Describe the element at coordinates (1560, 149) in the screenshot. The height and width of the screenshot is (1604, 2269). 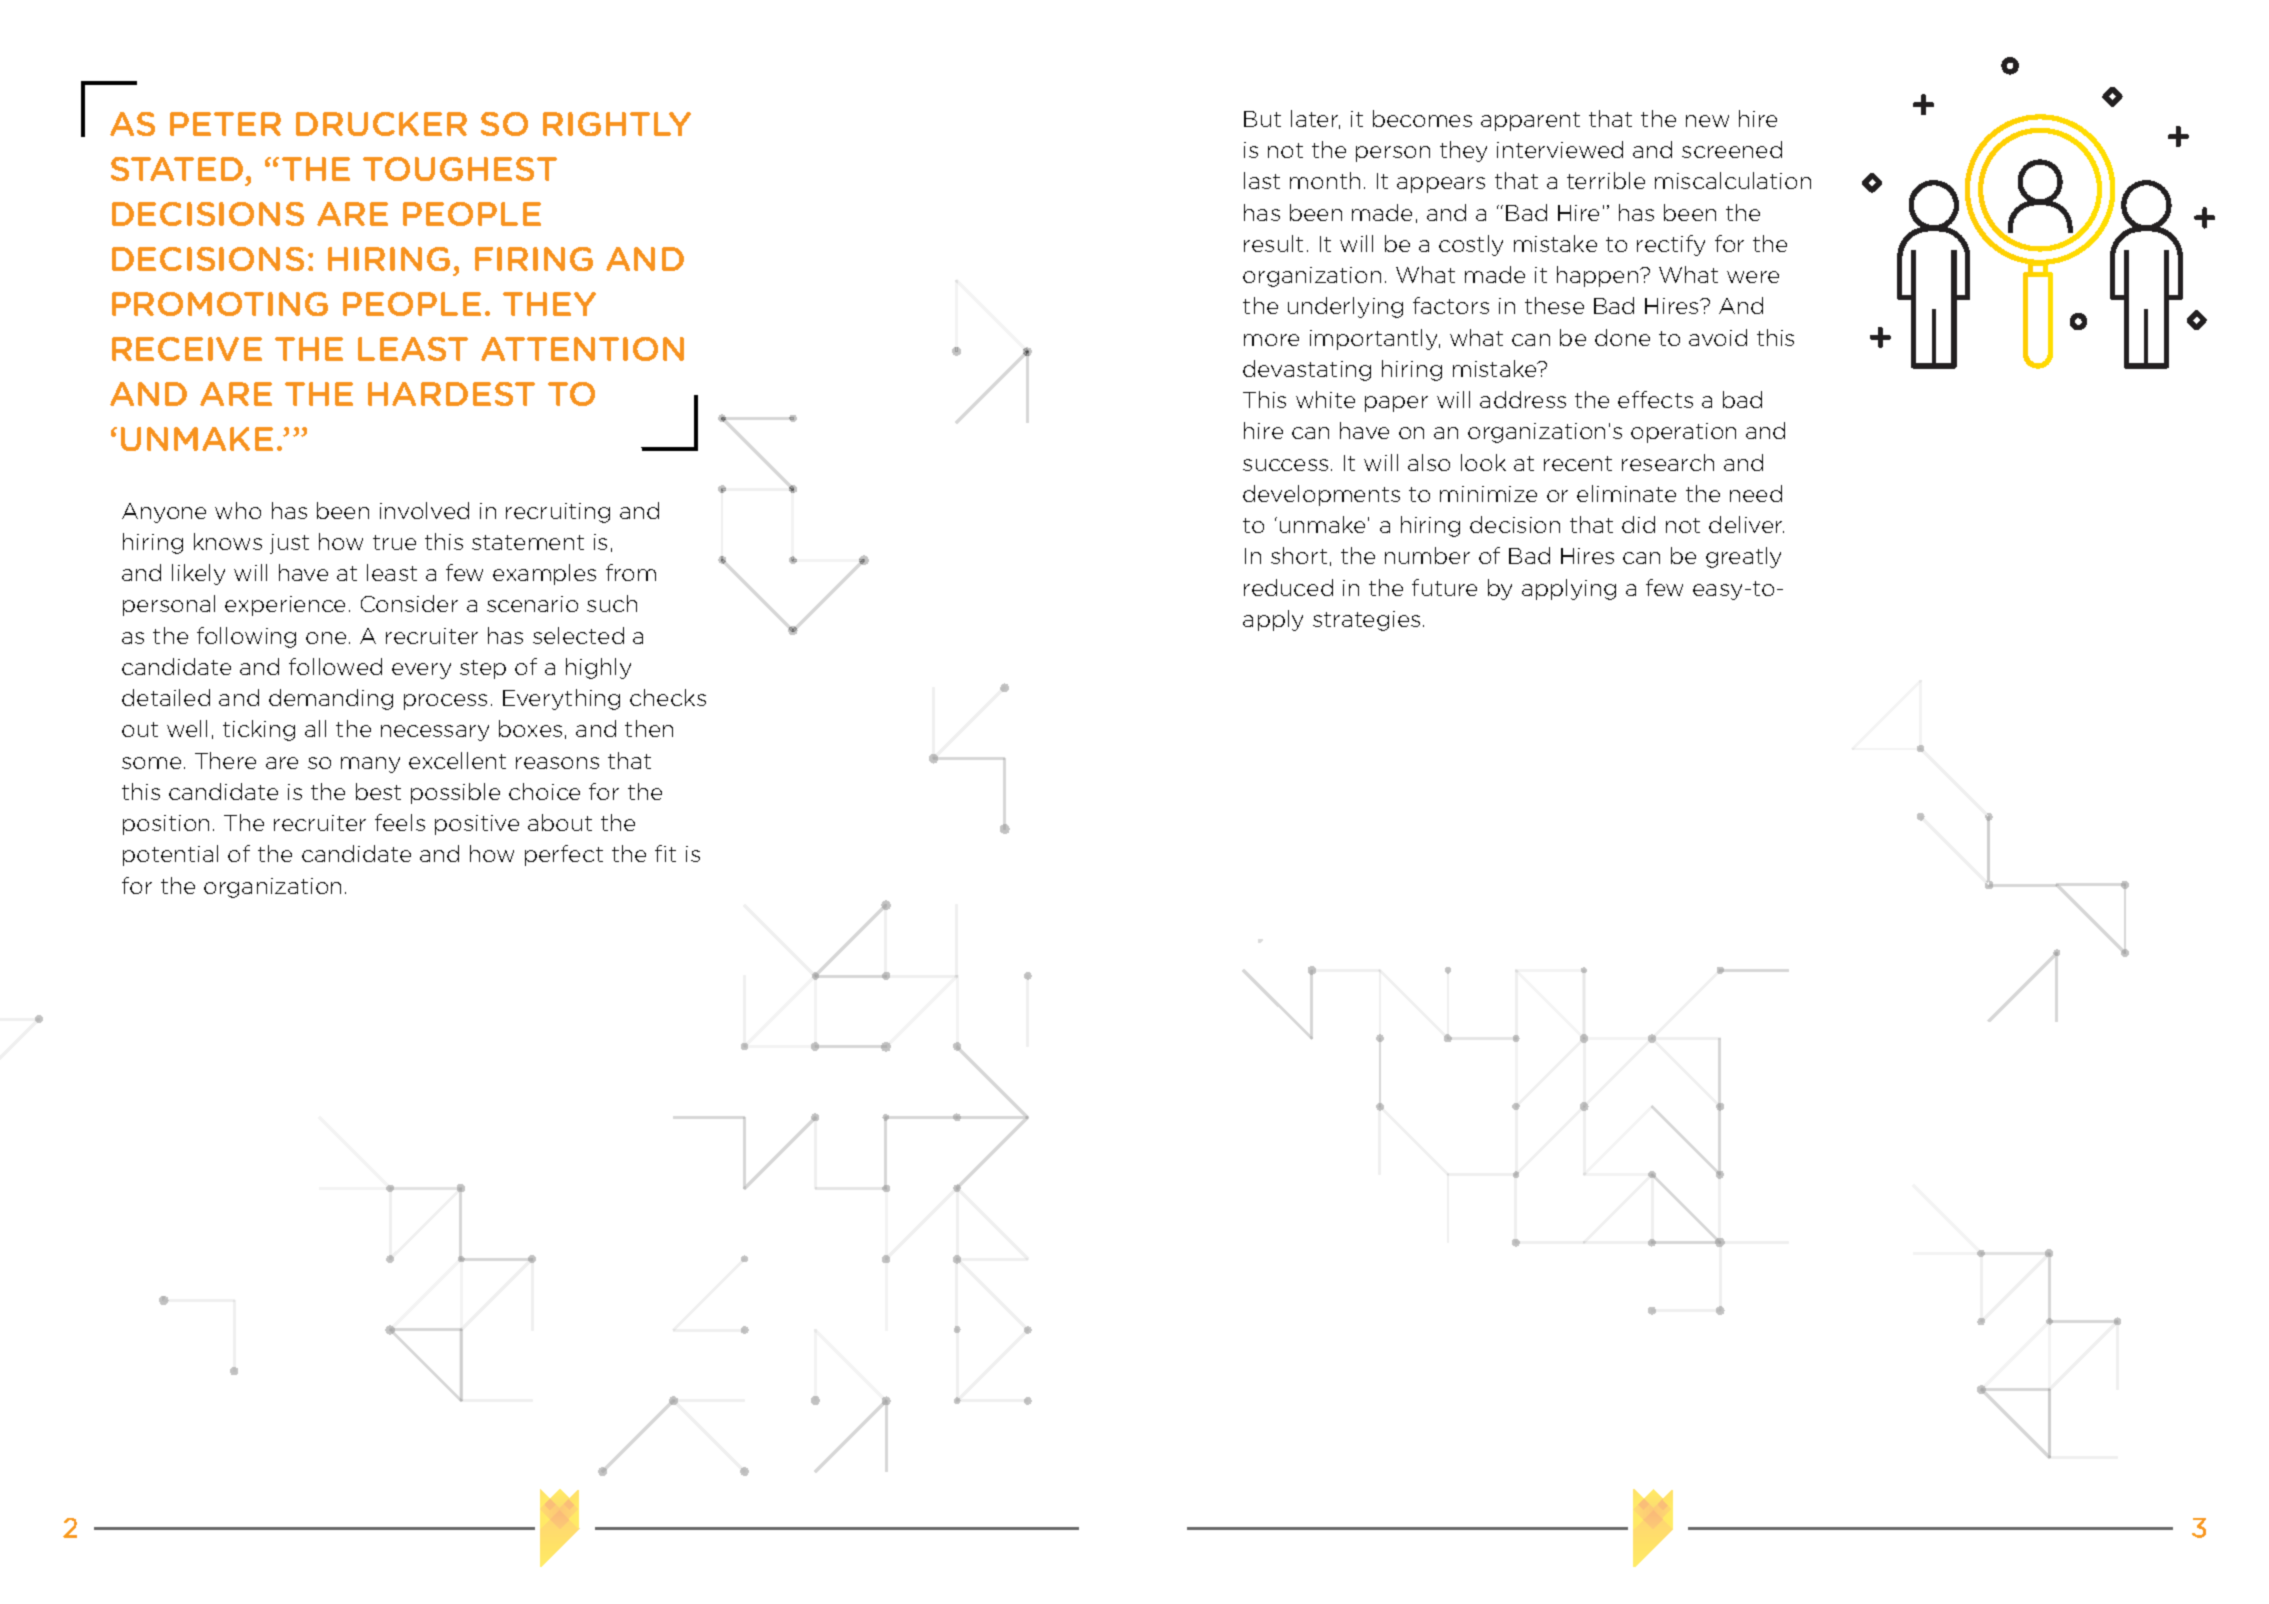
I see `interviewed` at that location.
